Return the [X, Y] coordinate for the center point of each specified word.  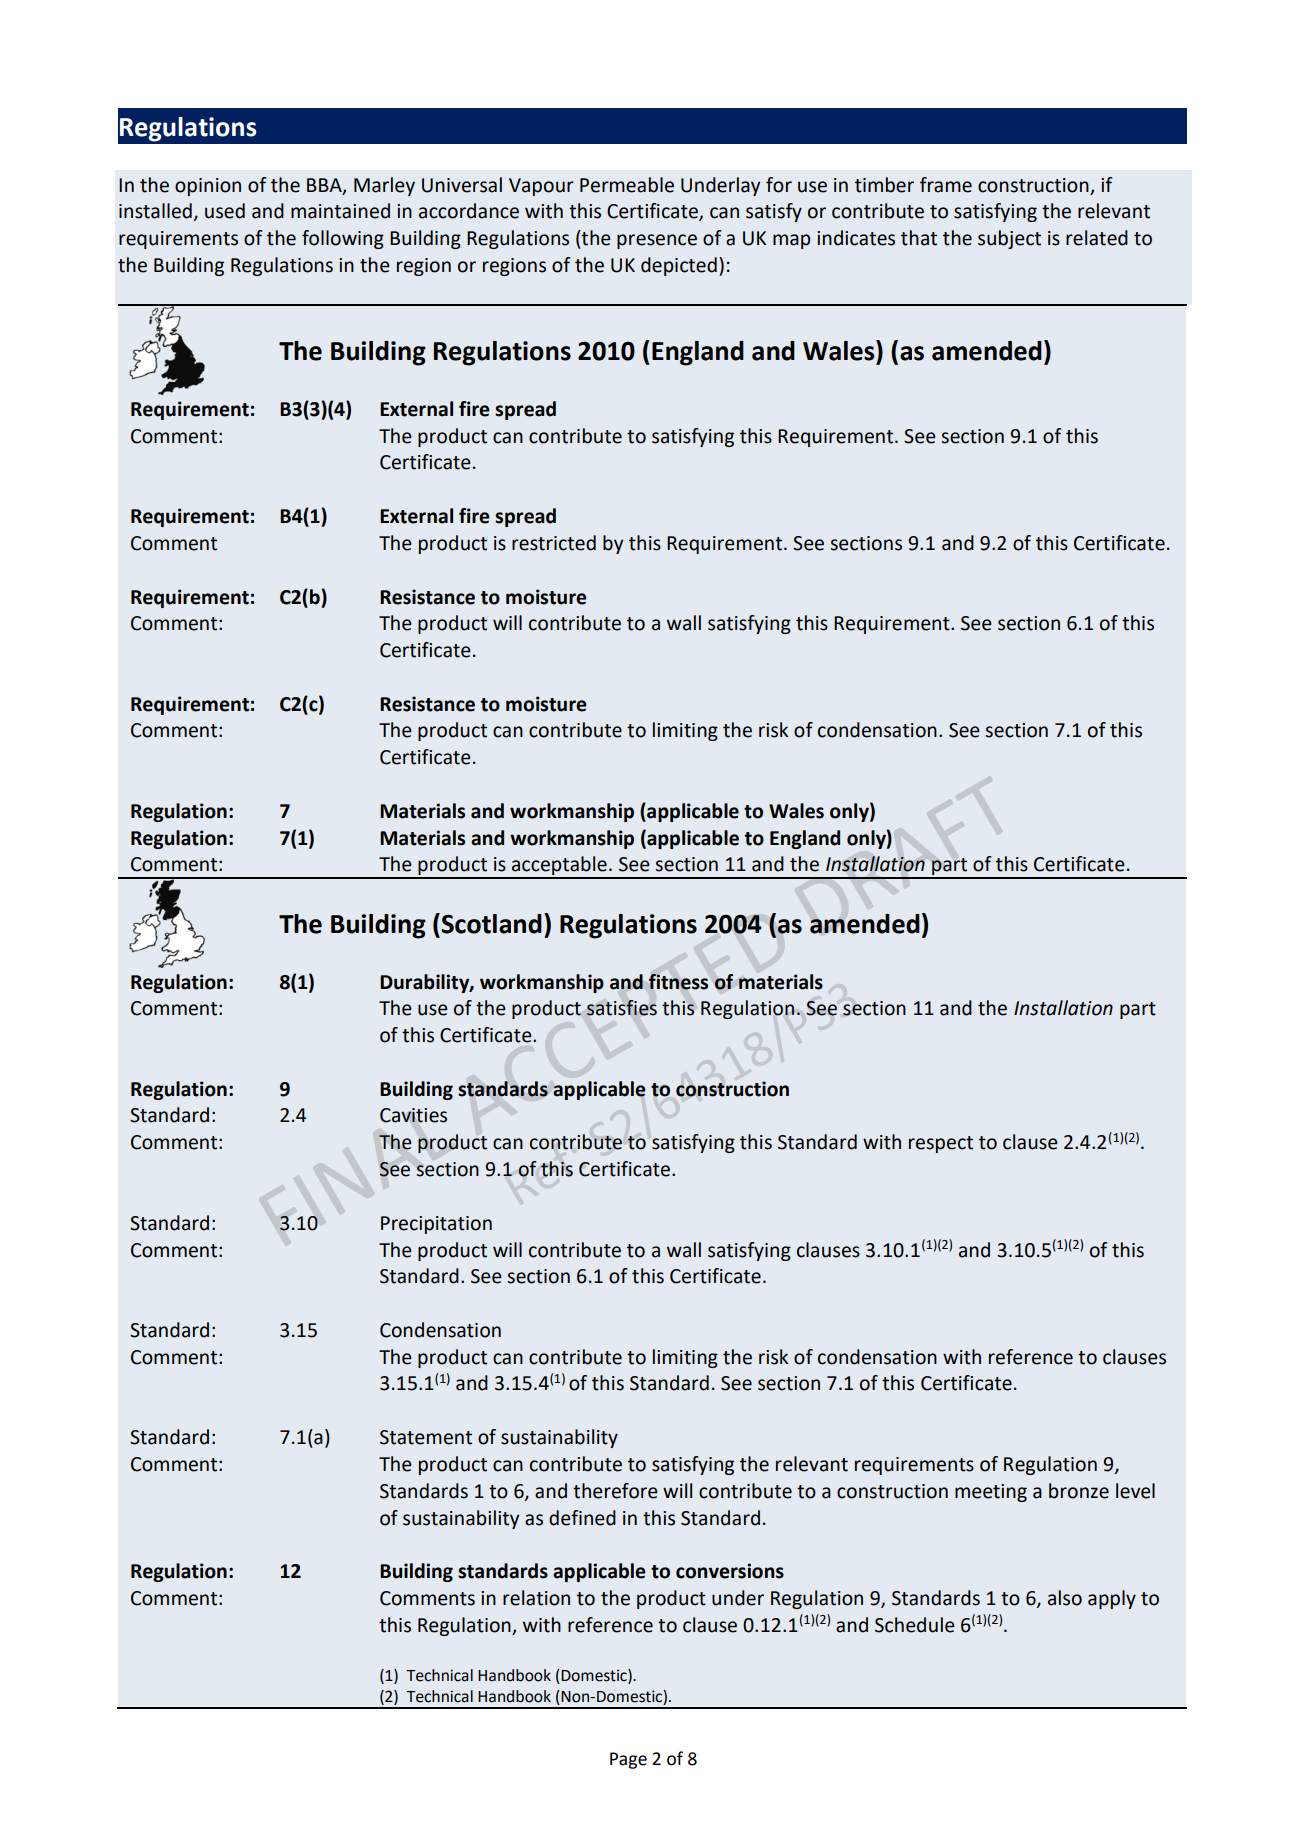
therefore [615, 1491]
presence [657, 241]
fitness [678, 982]
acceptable [559, 867]
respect [941, 1144]
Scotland [490, 923]
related [1097, 238]
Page [628, 1760]
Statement [426, 1437]
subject [1009, 239]
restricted [554, 543]
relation [536, 1598]
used [225, 211]
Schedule [915, 1625]
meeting [991, 1493]
